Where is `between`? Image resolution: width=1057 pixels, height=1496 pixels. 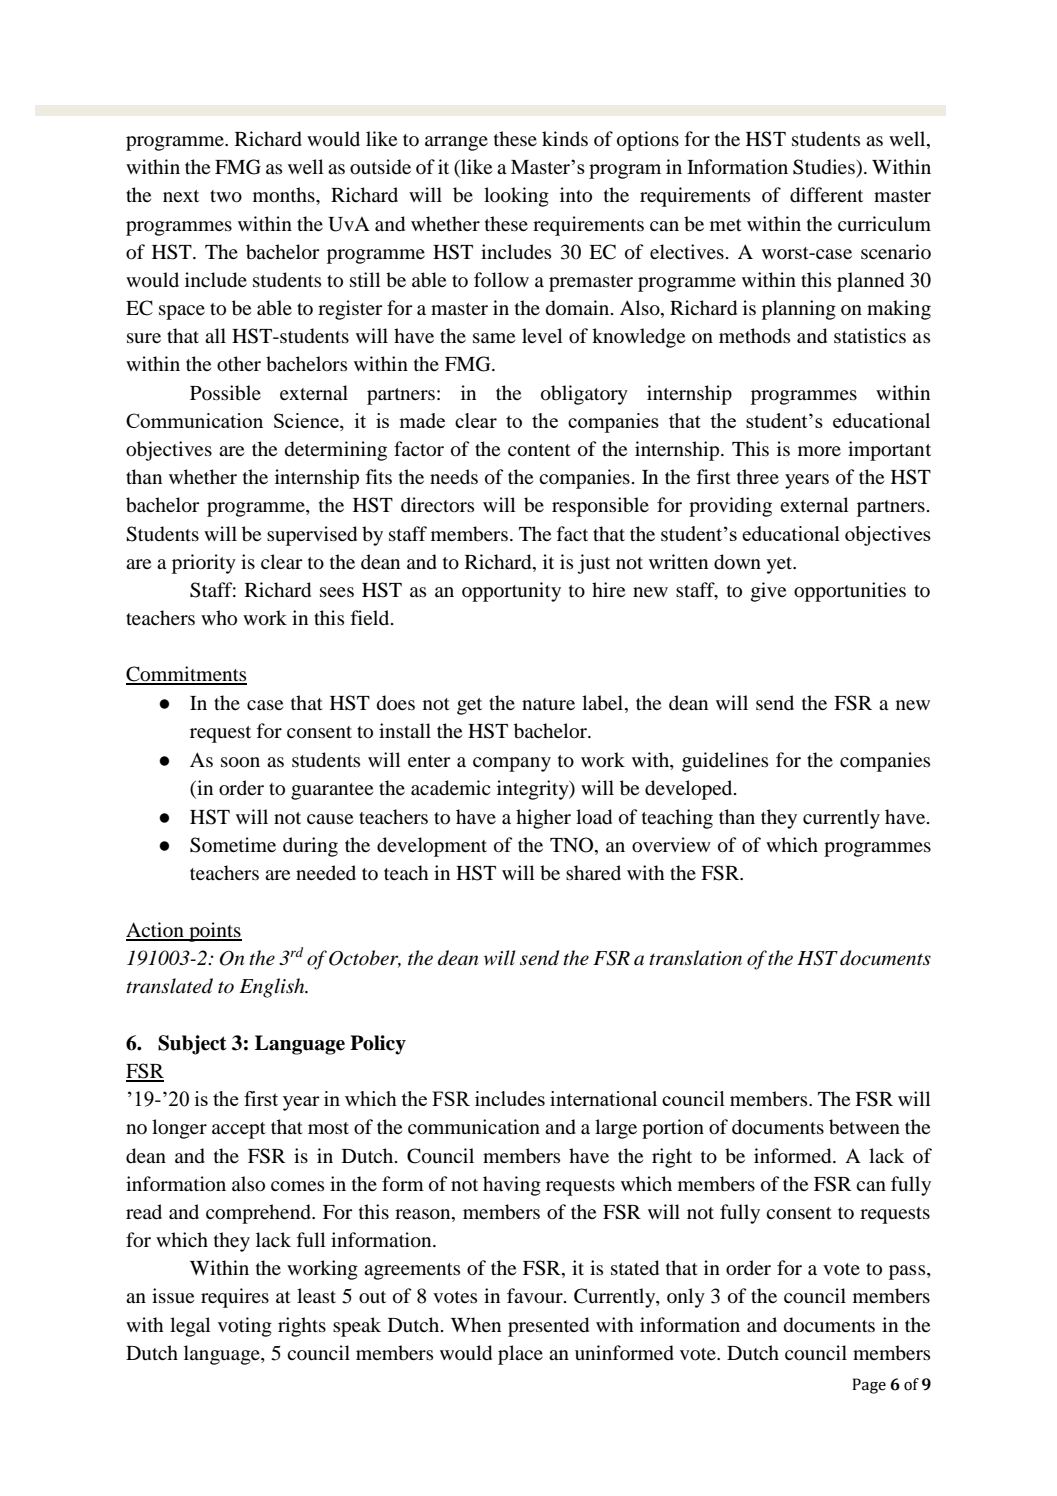
between is located at coordinates (864, 1127).
